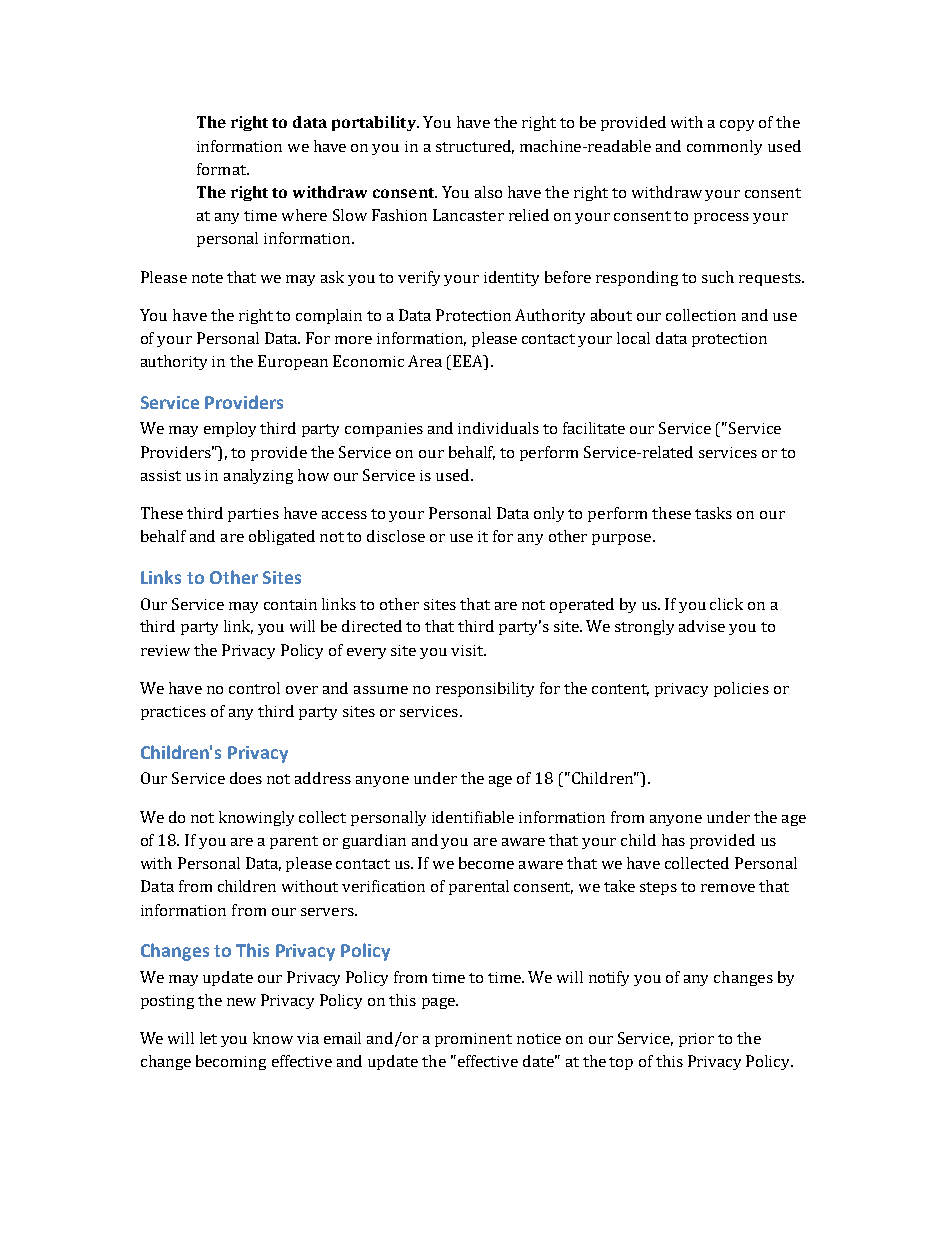  Describe the element at coordinates (246, 778) in the page. I see `does` at that location.
